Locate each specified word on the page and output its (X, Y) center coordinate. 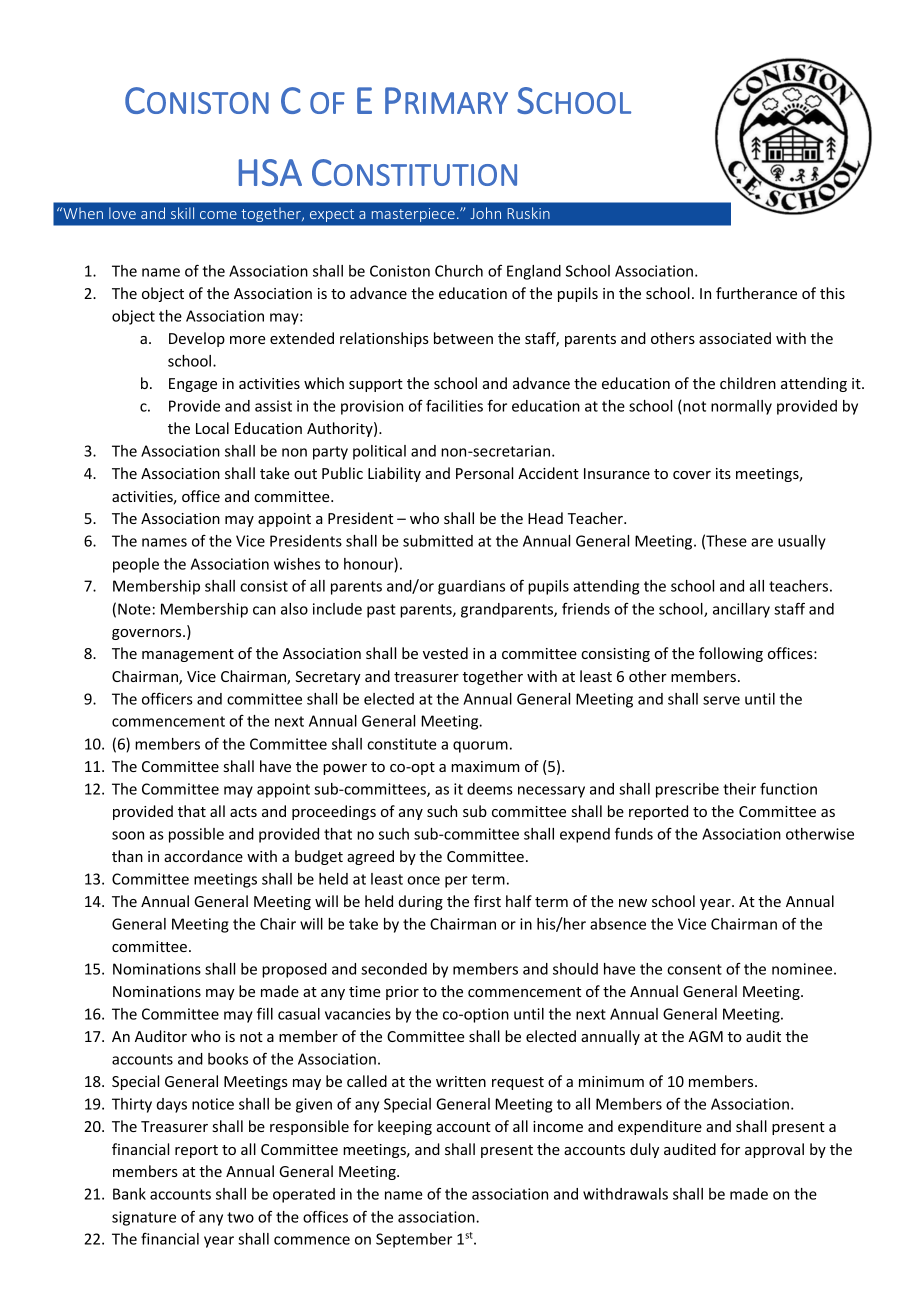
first (487, 901)
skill (182, 213)
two (240, 1217)
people (136, 565)
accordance (203, 856)
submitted (438, 541)
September (414, 1240)
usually (802, 542)
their (739, 789)
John (485, 213)
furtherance (756, 293)
